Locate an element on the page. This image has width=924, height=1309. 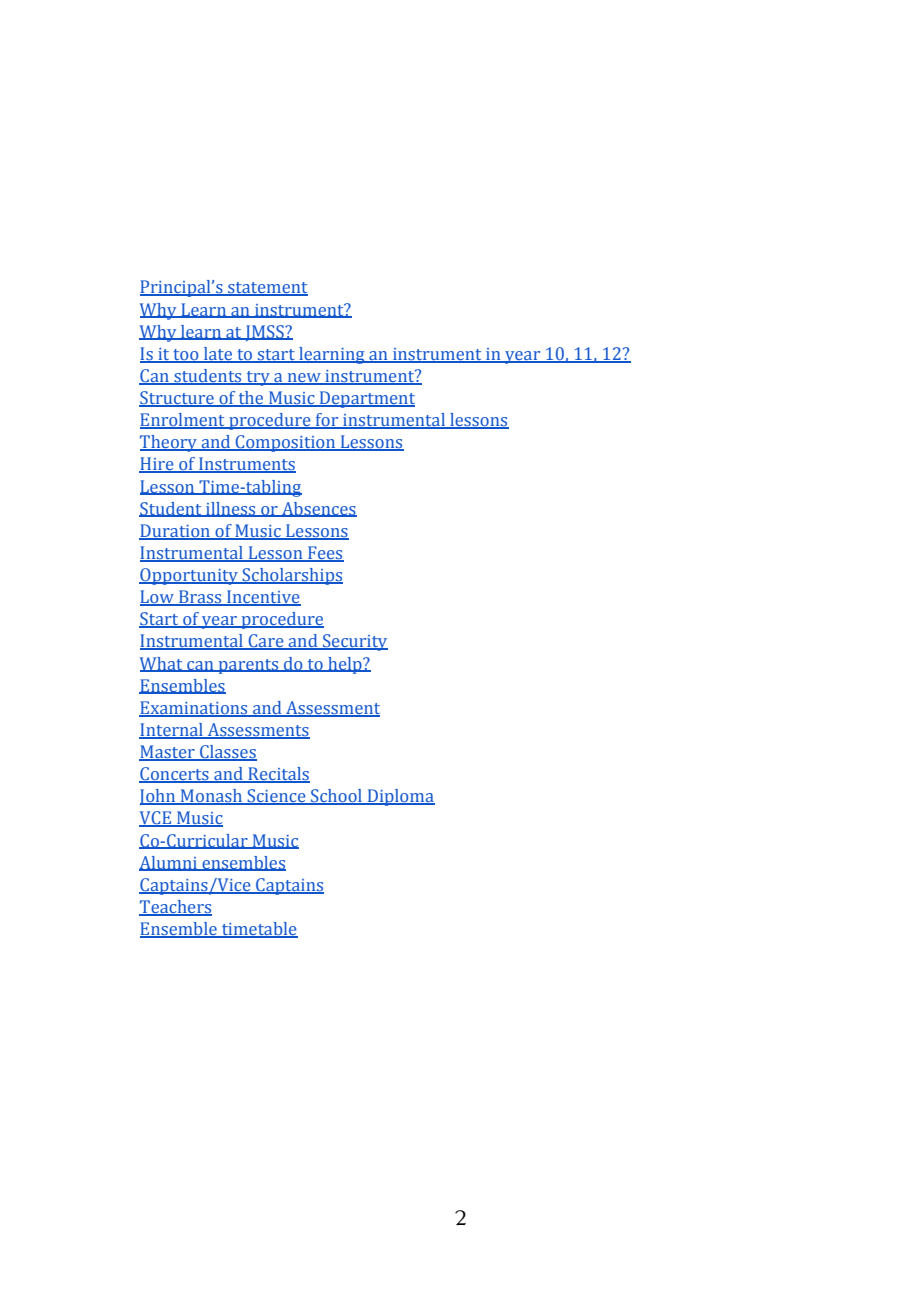
Security is located at coordinates (354, 642).
